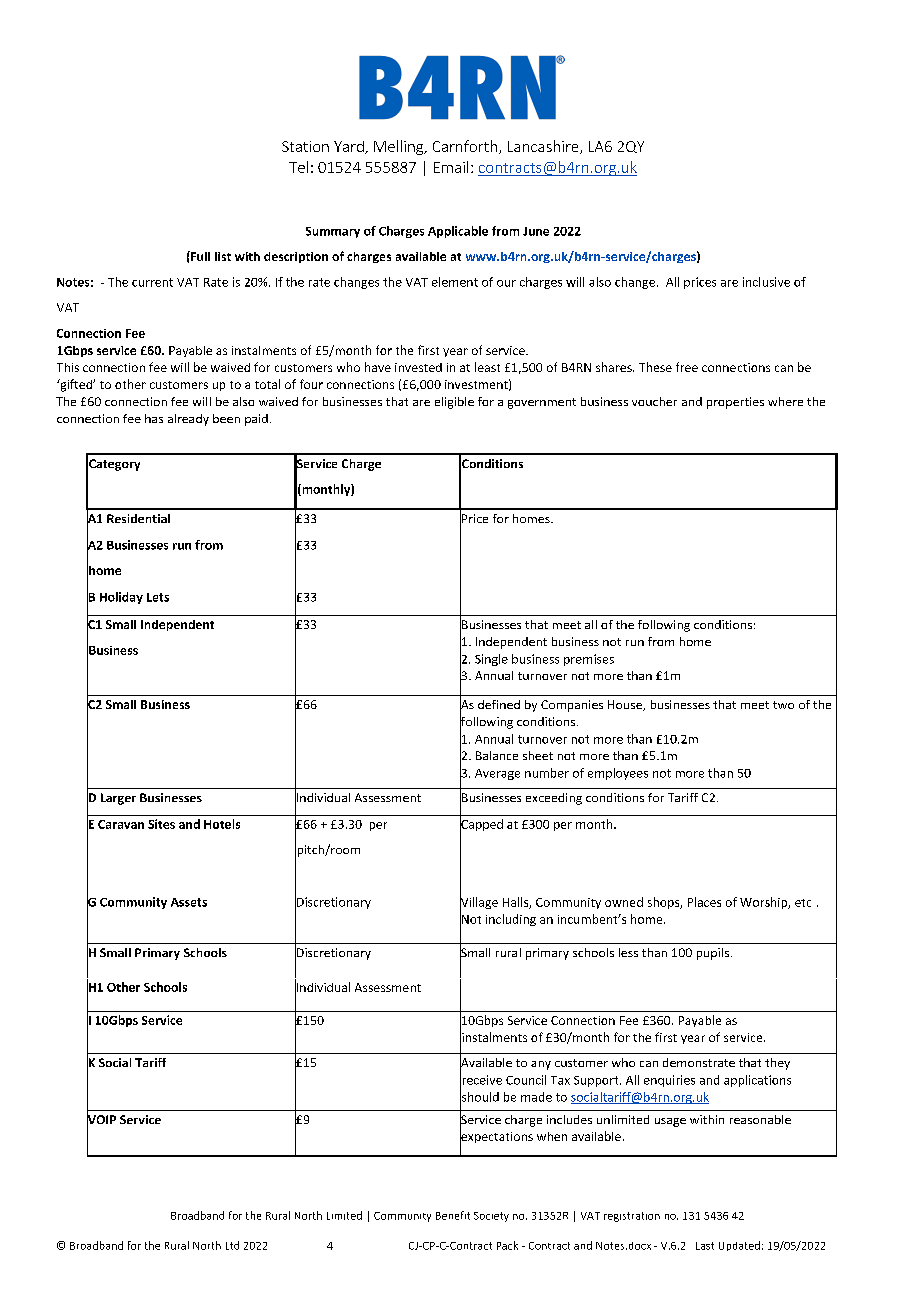  What do you see at coordinates (232, 1245) in the screenshot?
I see `Ltd` at bounding box center [232, 1245].
